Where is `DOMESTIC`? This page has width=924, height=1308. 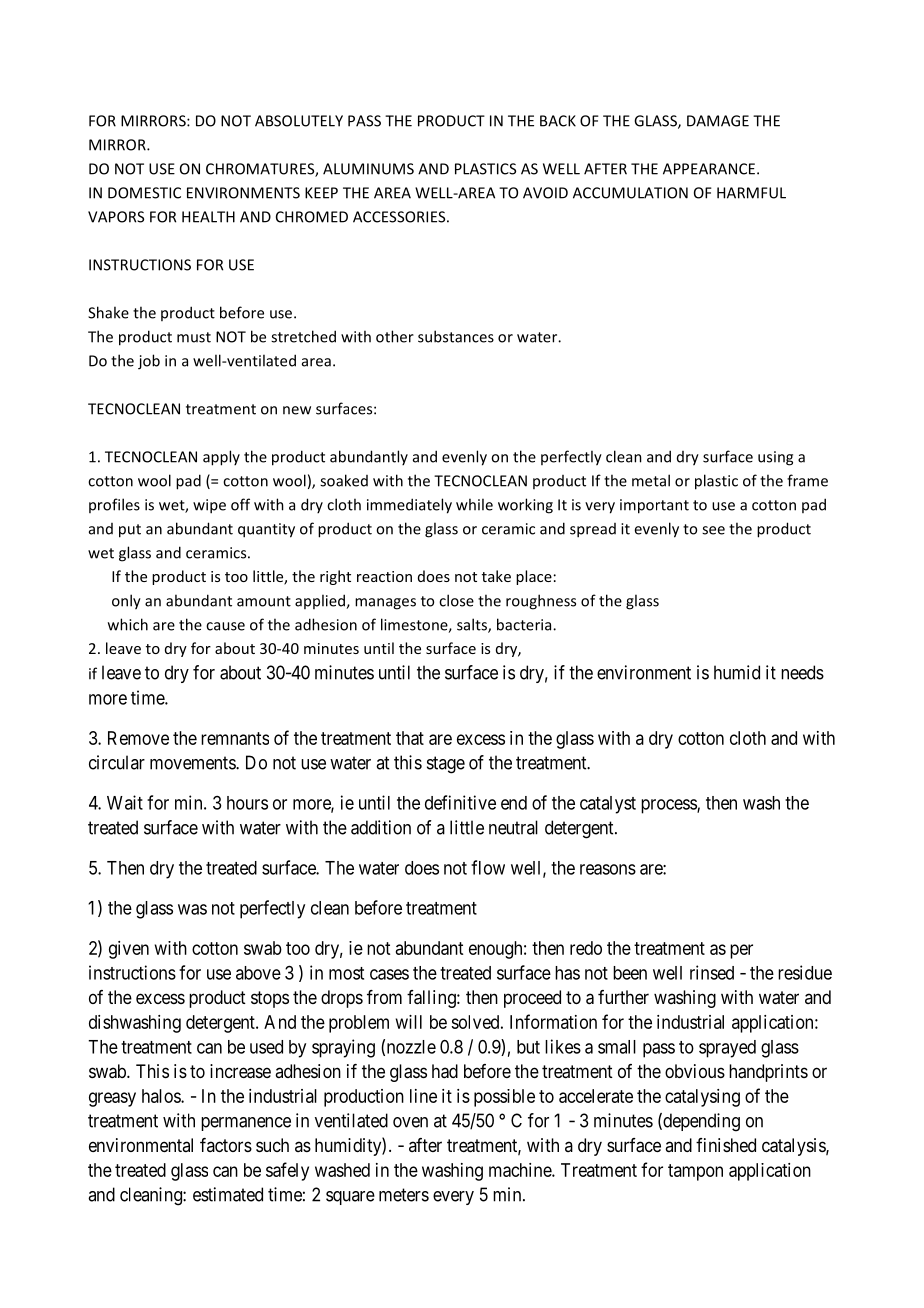 DOMESTIC is located at coordinates (144, 193).
